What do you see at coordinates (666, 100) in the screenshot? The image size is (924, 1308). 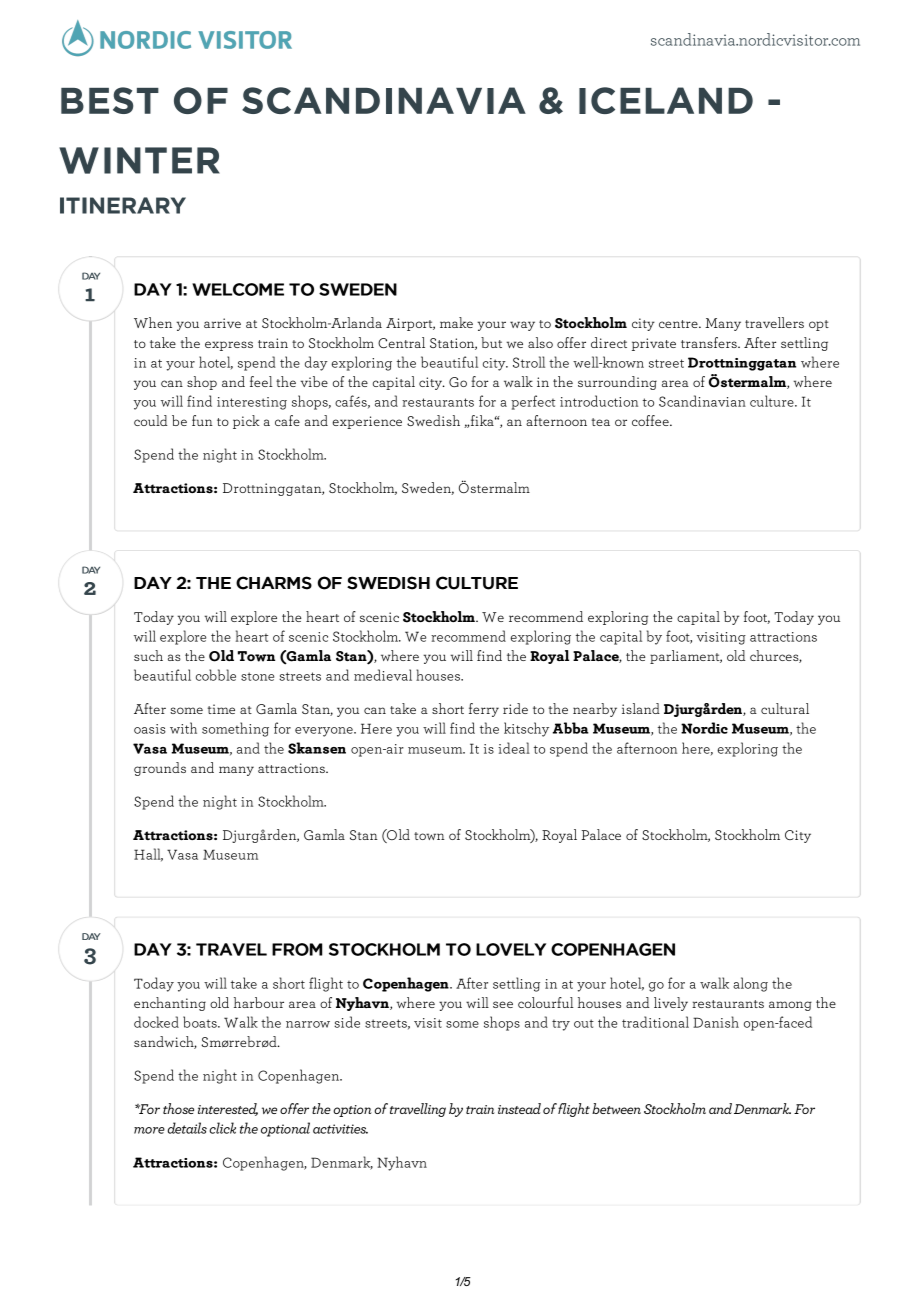 I see `ICELAND` at bounding box center [666, 100].
